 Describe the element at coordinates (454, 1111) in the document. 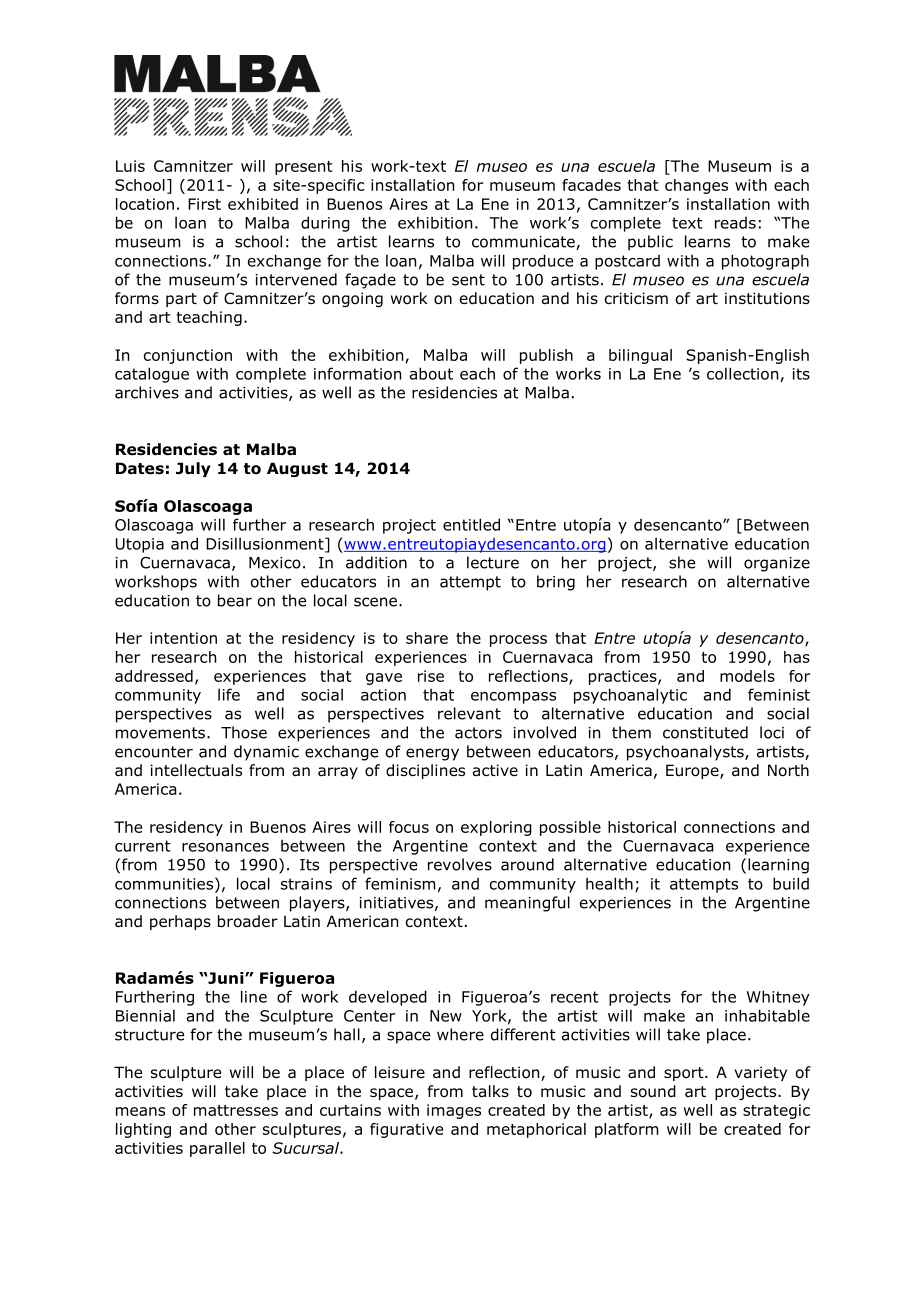

I see `images` at that location.
